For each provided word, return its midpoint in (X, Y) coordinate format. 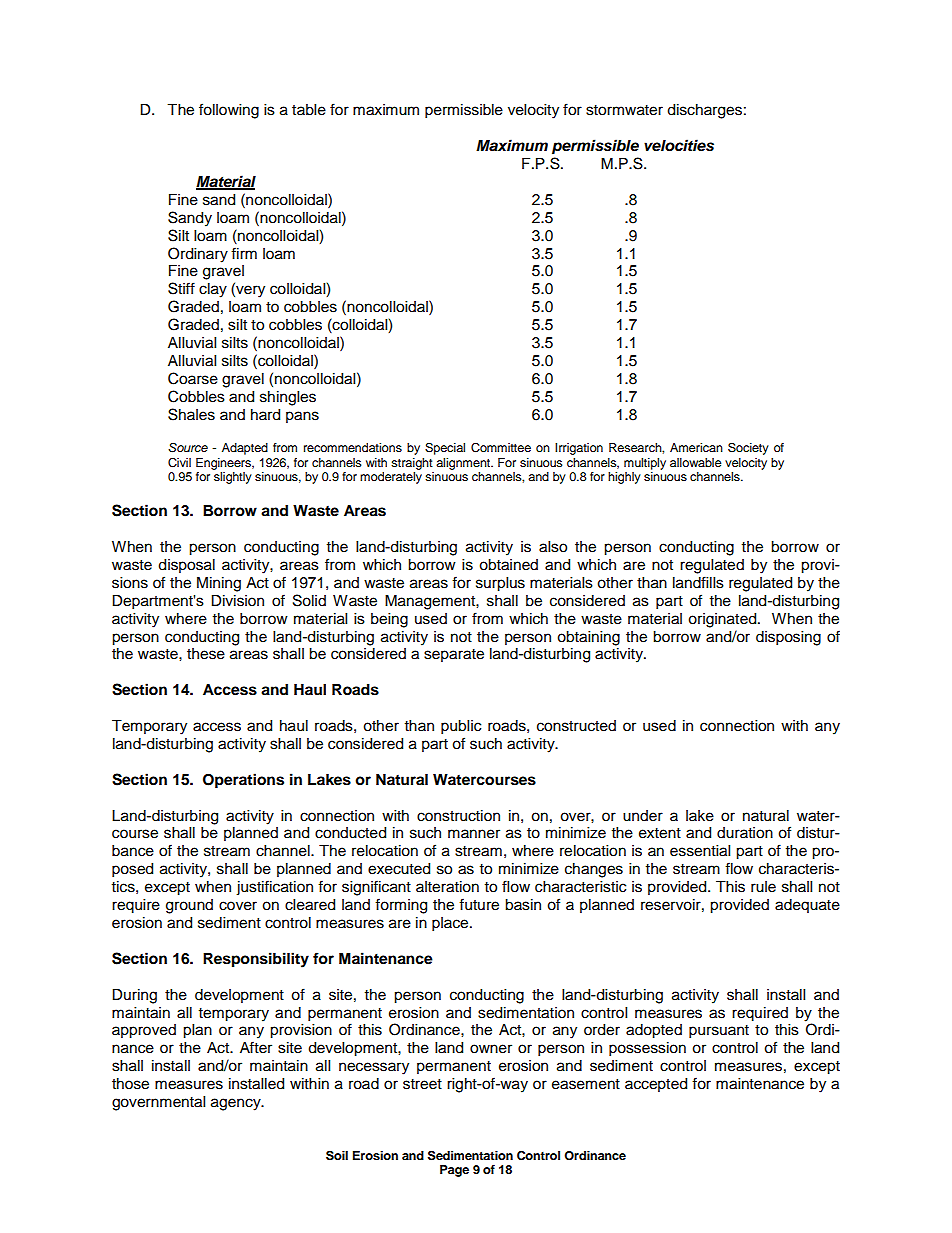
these (206, 654)
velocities (679, 145)
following (229, 111)
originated (723, 620)
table (309, 110)
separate (454, 655)
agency (237, 1104)
